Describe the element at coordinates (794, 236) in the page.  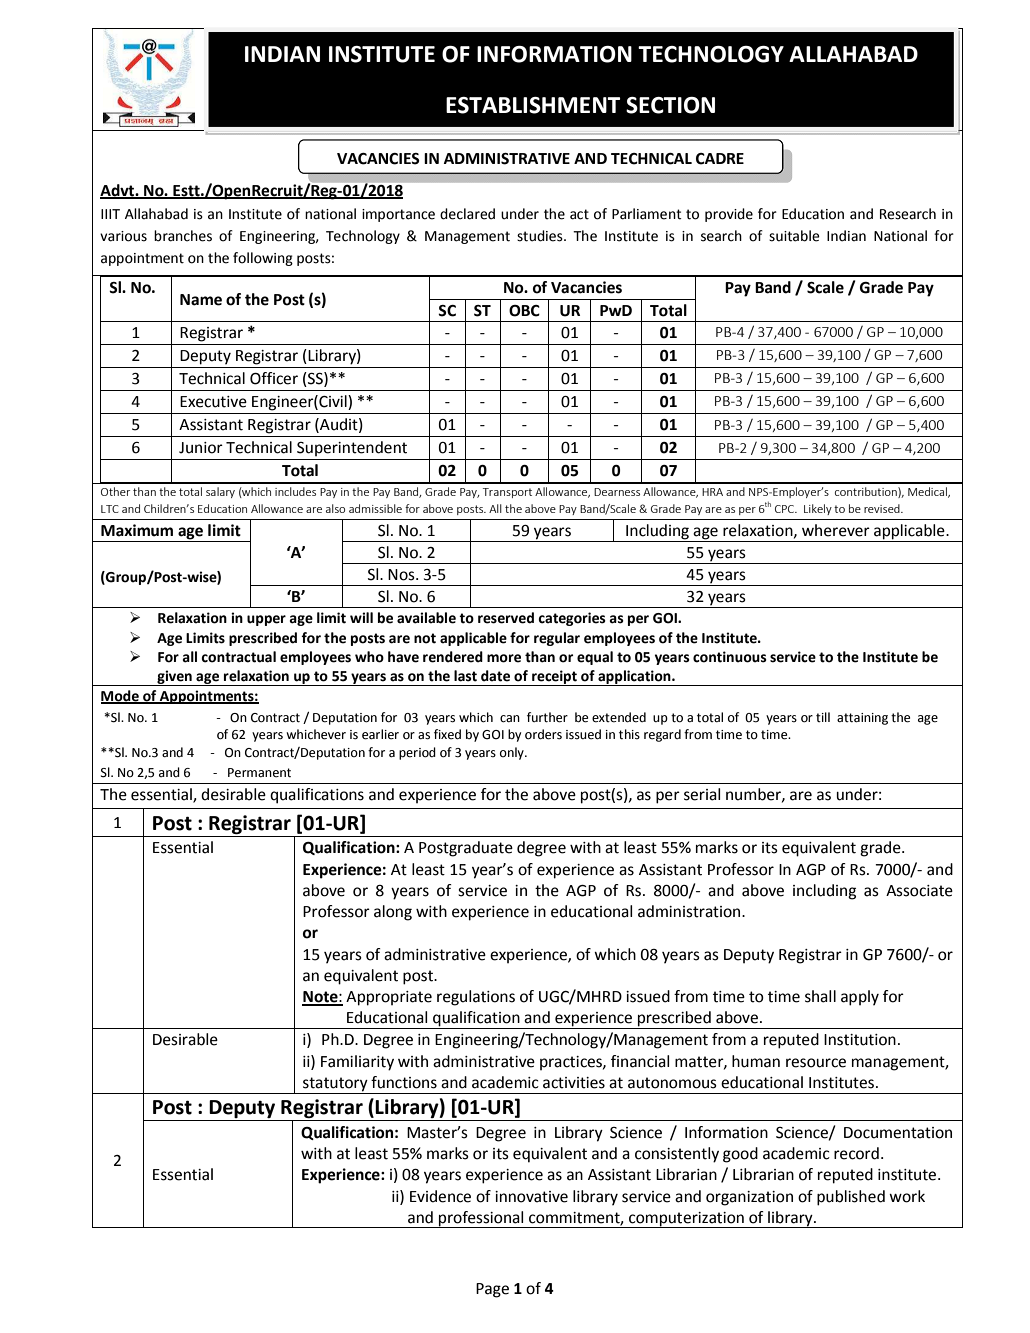
I see `suitable` at that location.
